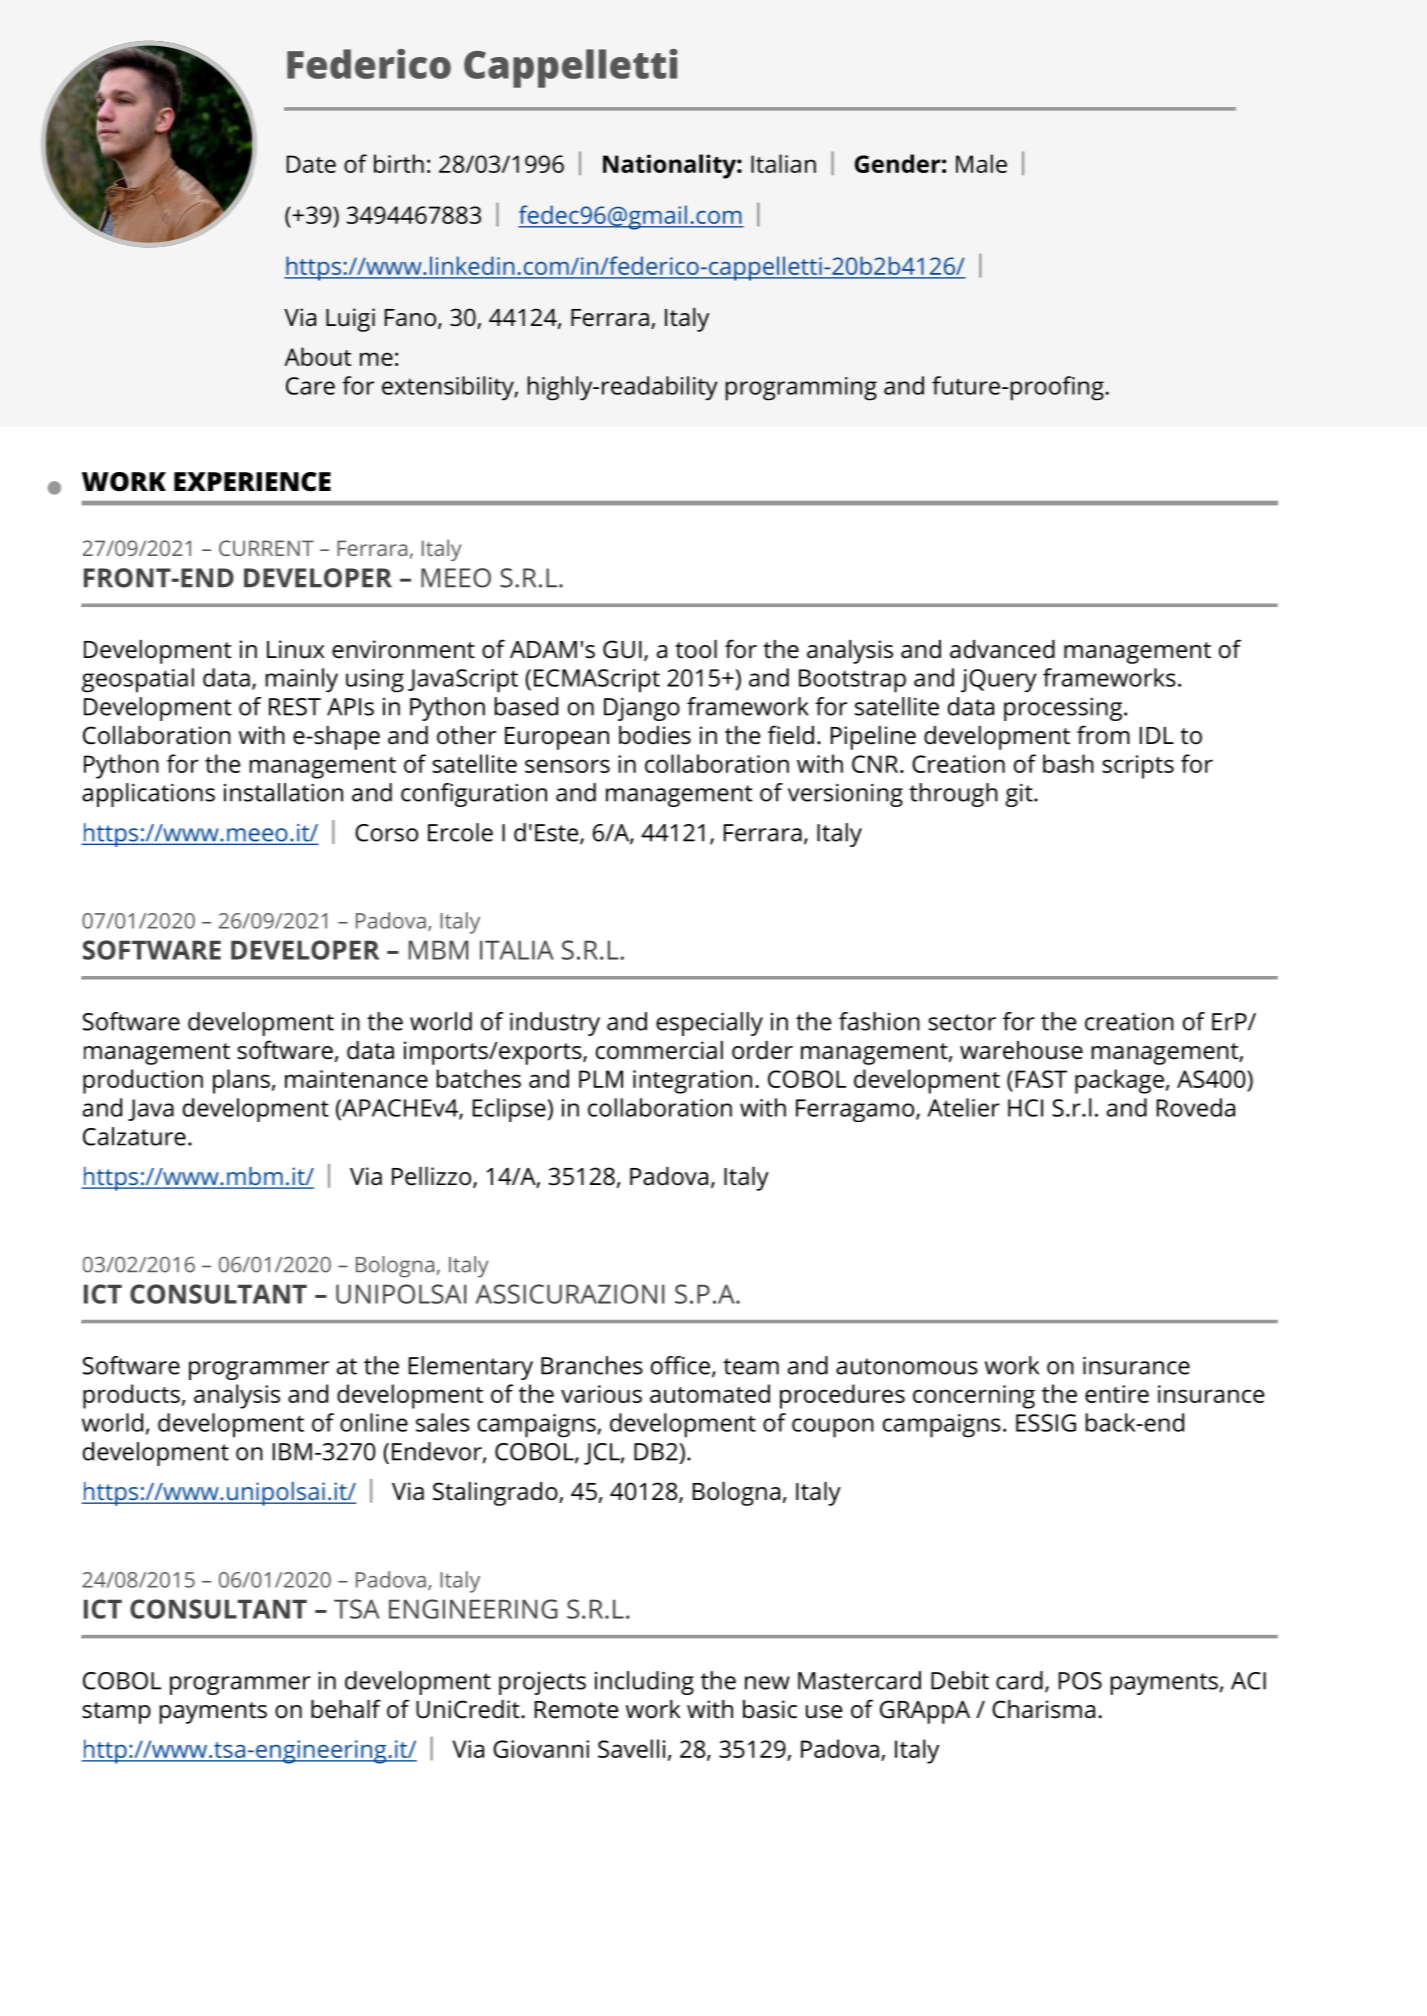 The height and width of the document is (2016, 1427). I want to click on sector, so click(962, 1022).
